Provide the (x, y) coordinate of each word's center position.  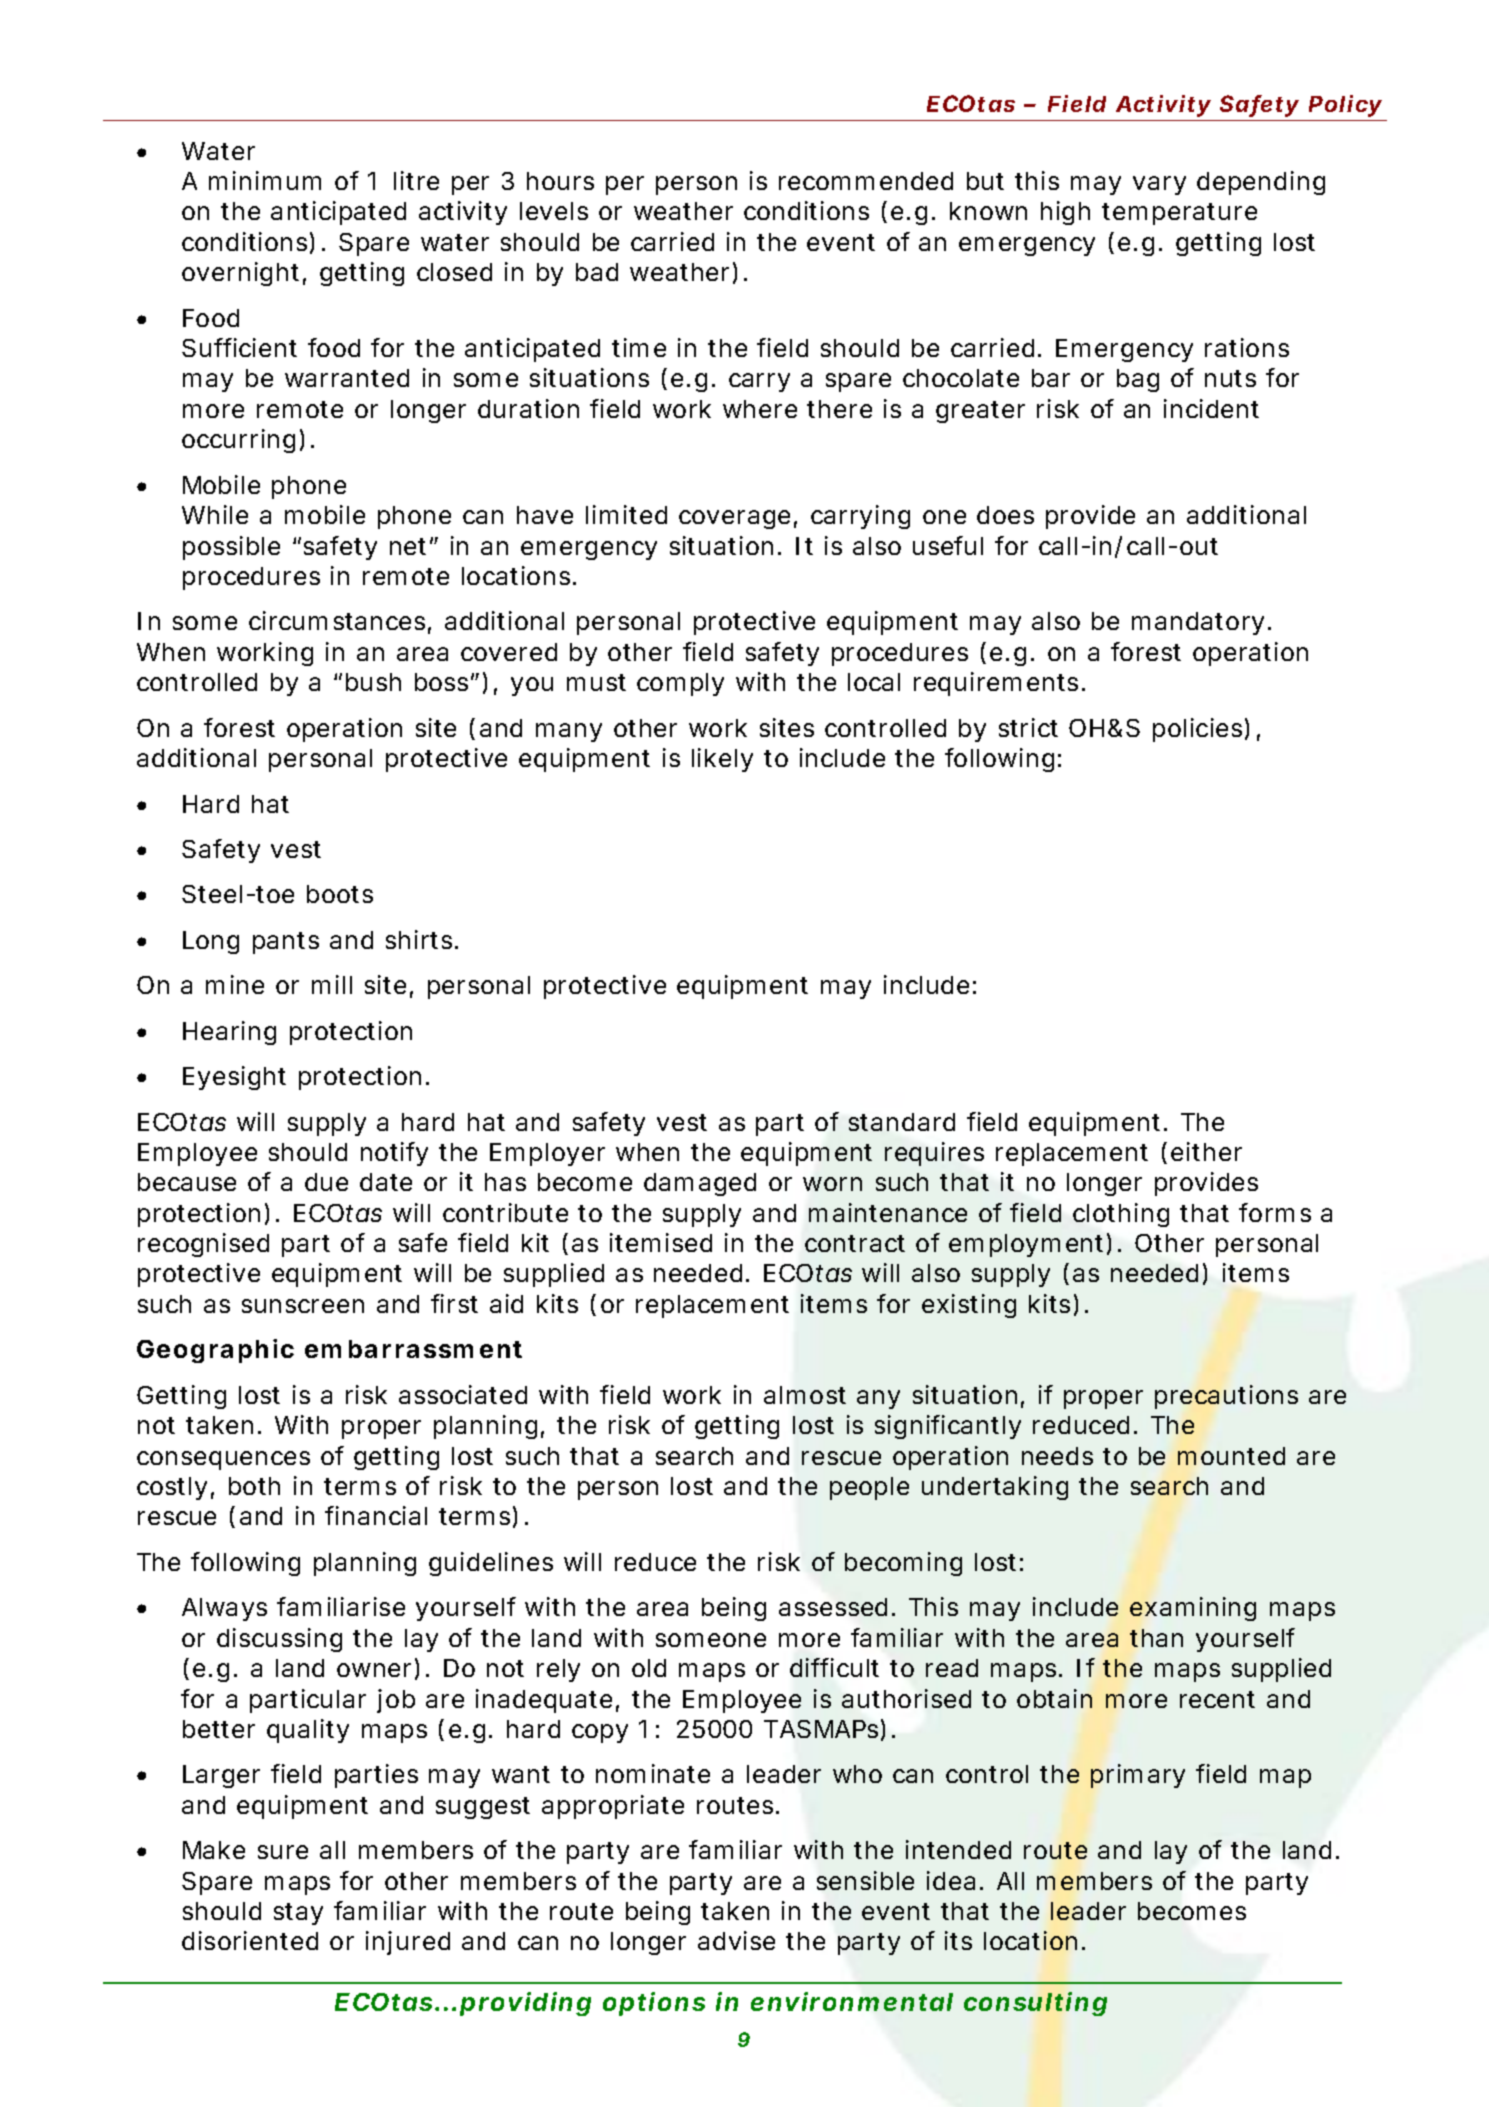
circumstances (337, 620)
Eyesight (234, 1078)
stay (298, 1914)
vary (1159, 185)
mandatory (1198, 623)
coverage (734, 519)
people (869, 1488)
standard (902, 1122)
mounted (1231, 1456)
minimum (265, 180)
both (254, 1486)
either (1206, 1151)
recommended (866, 181)
